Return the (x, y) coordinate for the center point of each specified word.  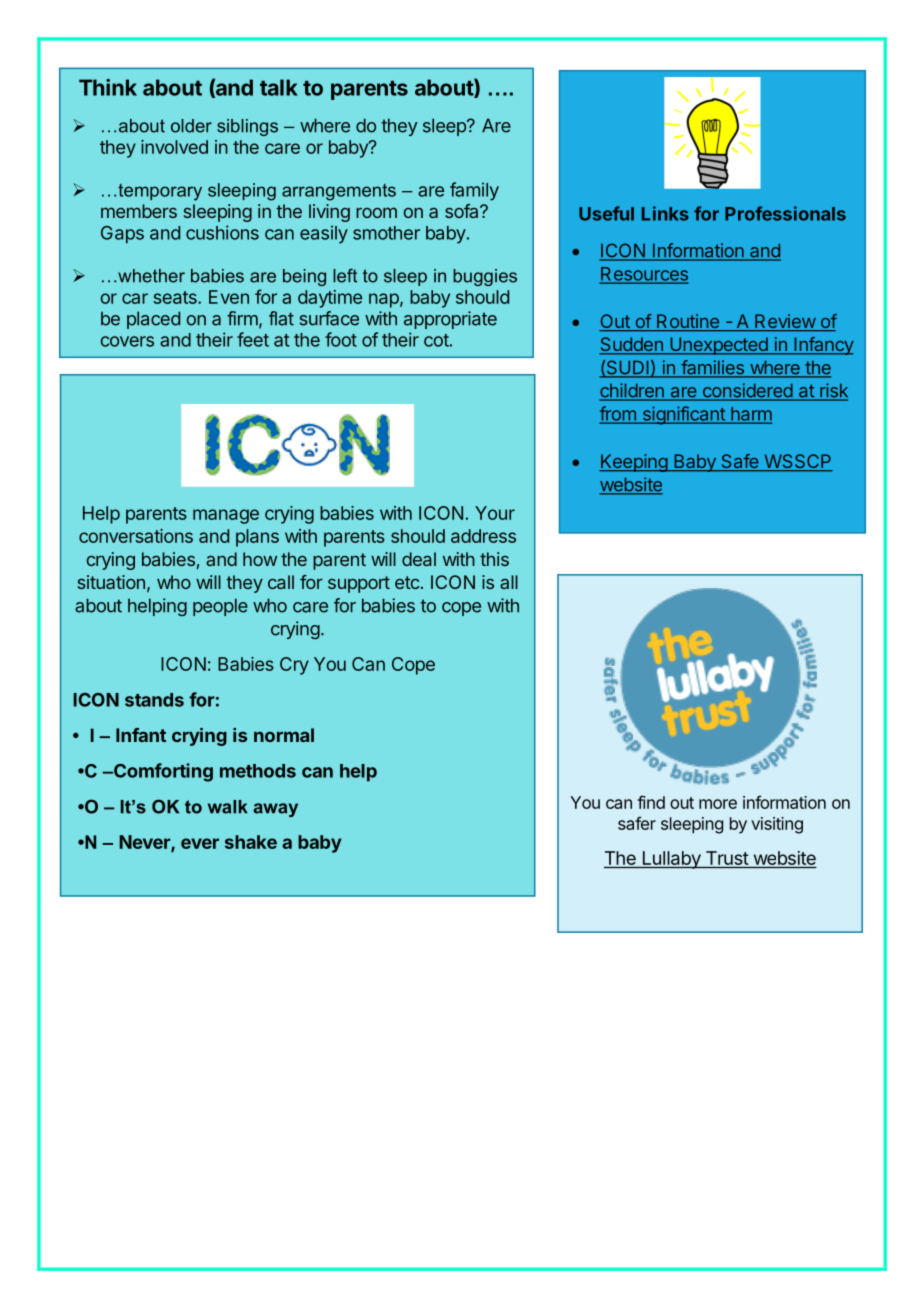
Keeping (634, 463)
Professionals (785, 213)
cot (436, 340)
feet (253, 339)
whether (151, 276)
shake (251, 842)
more (718, 804)
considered (747, 391)
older (191, 126)
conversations (136, 536)
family (474, 191)
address (483, 536)
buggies (485, 277)
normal (284, 735)
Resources (644, 275)
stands (154, 700)
